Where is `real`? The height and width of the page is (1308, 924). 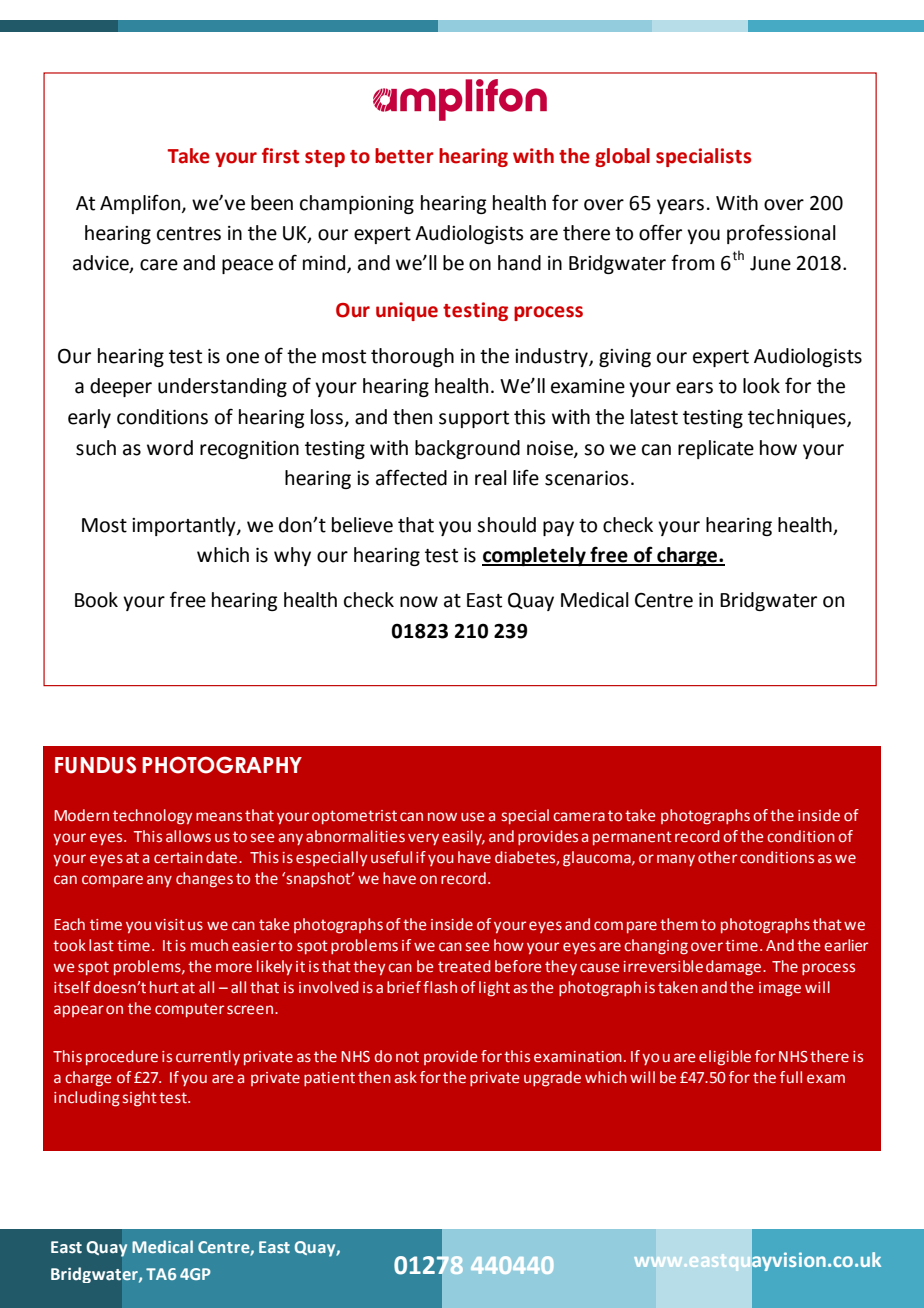
real is located at coordinates (491, 478).
